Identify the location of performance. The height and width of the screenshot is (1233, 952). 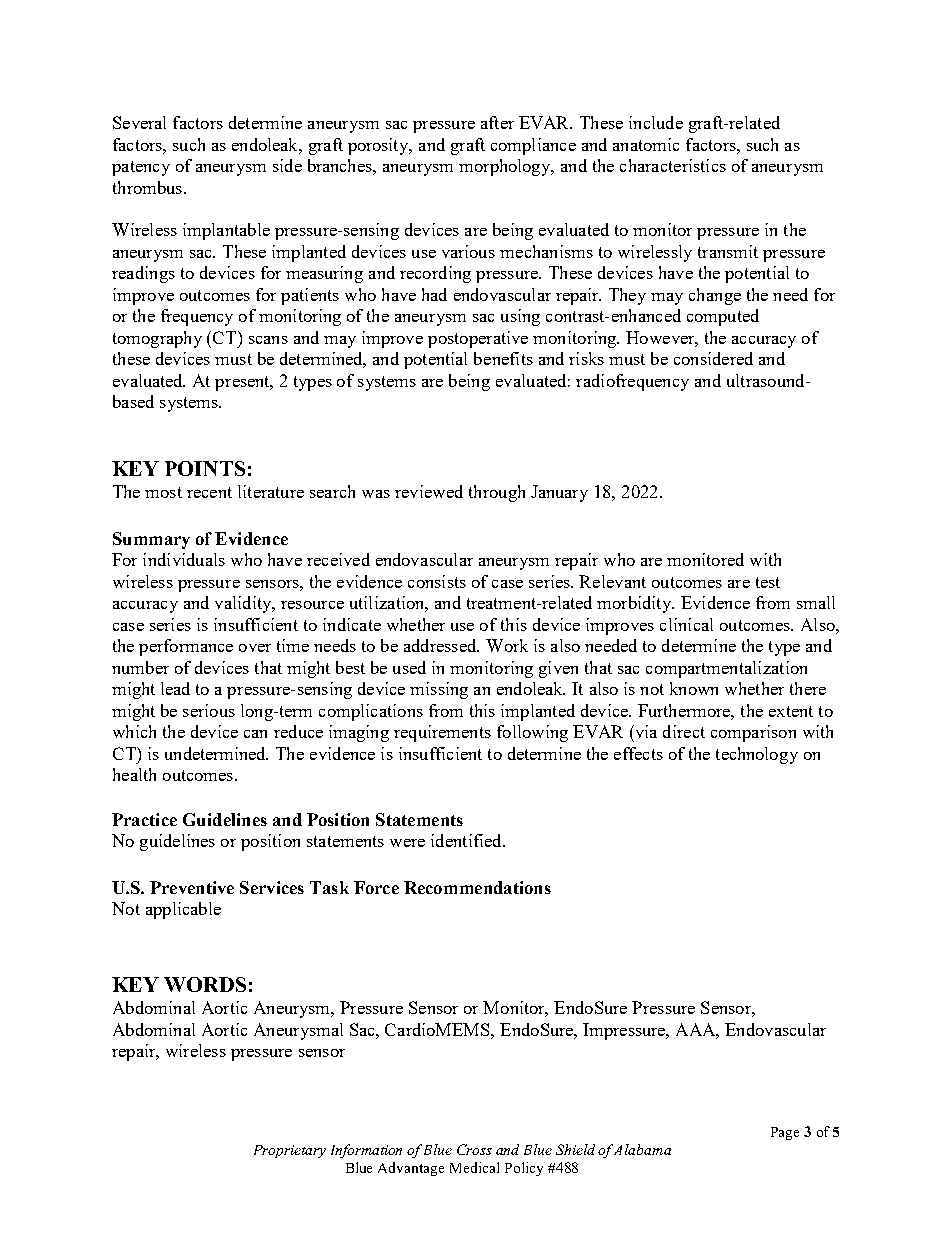
(186, 647).
